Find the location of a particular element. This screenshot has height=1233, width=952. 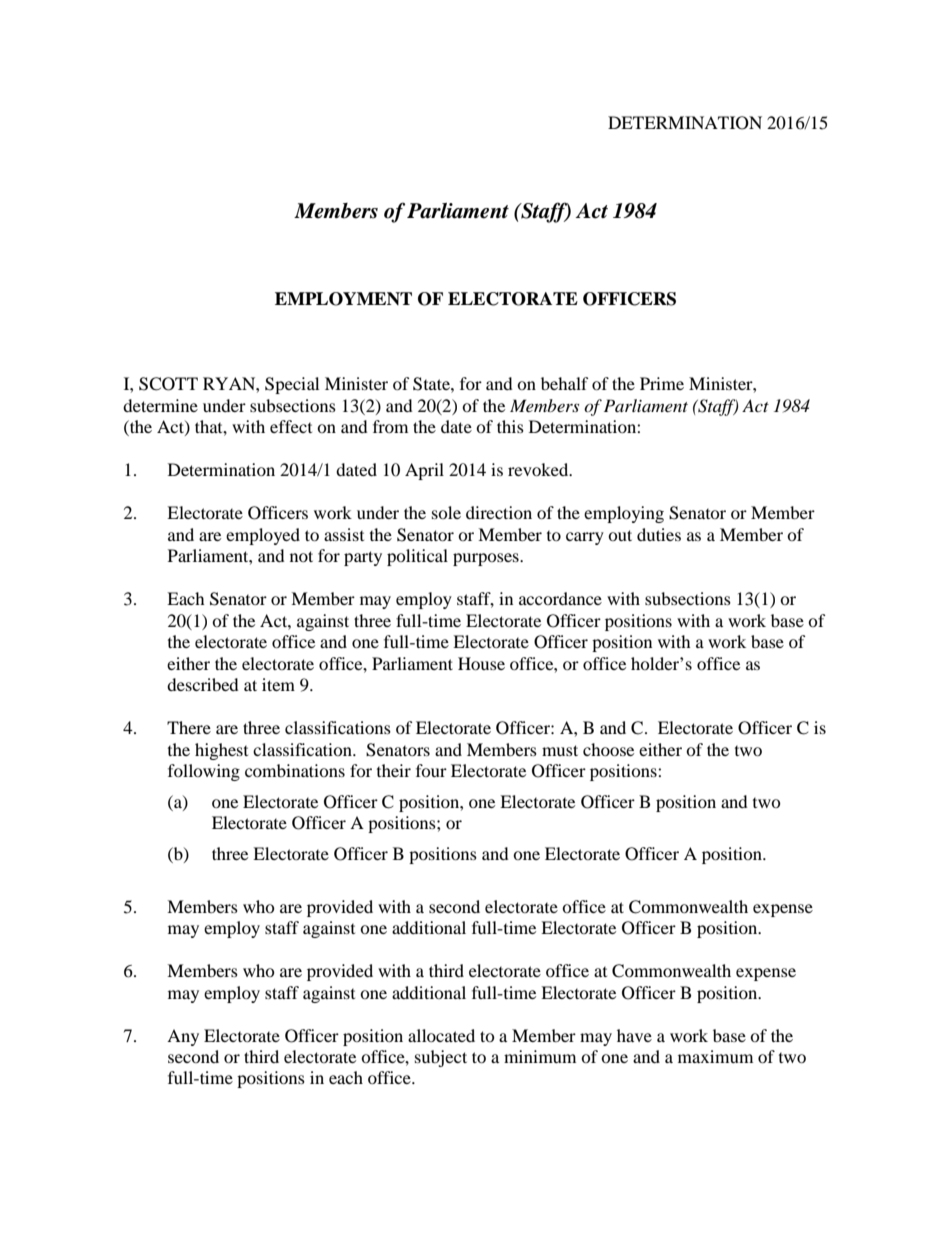

allocated is located at coordinates (441, 1035).
